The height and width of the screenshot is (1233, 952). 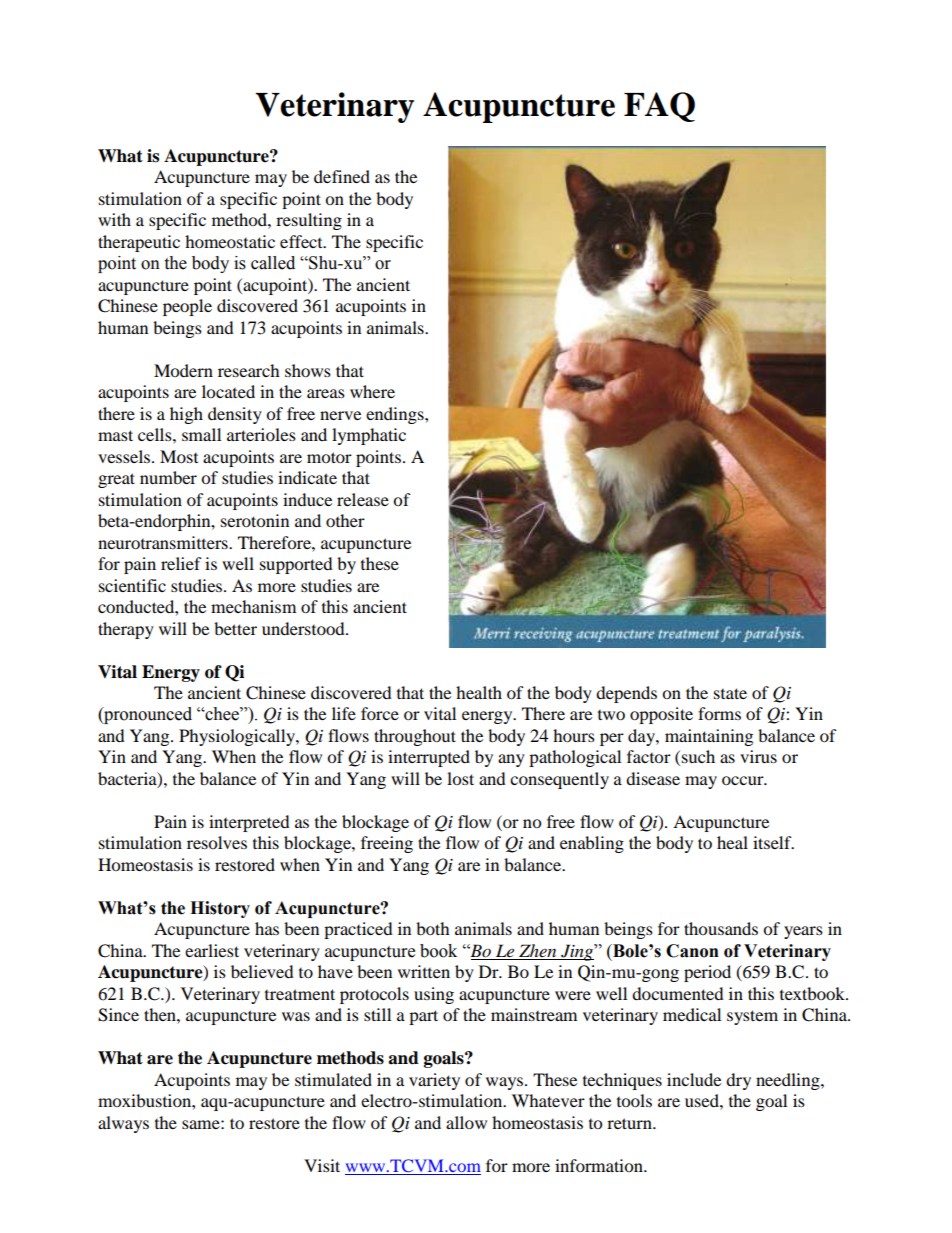 I want to click on allow, so click(x=466, y=1122).
